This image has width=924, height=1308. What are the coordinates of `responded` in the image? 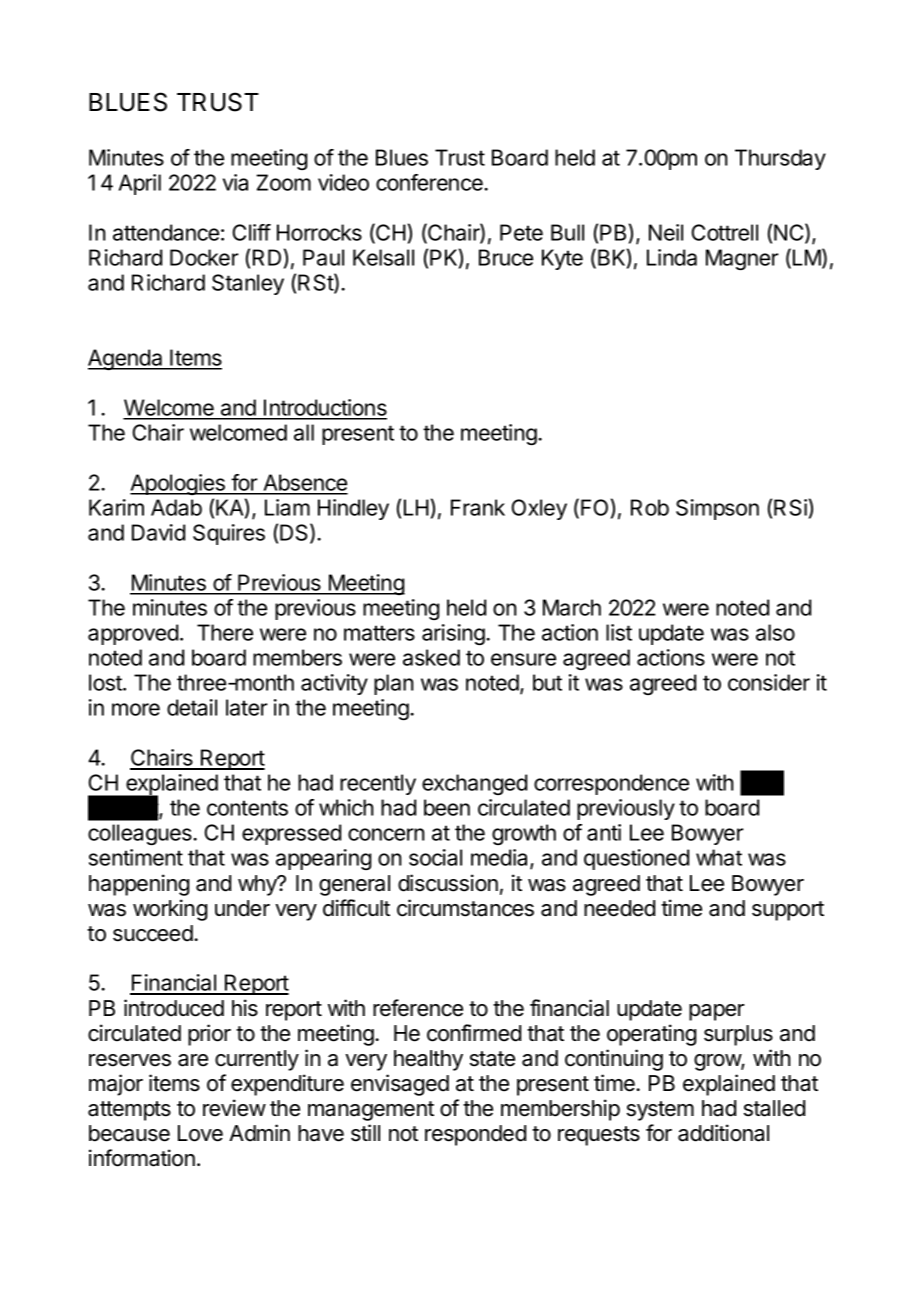 It's located at (475, 1135).
